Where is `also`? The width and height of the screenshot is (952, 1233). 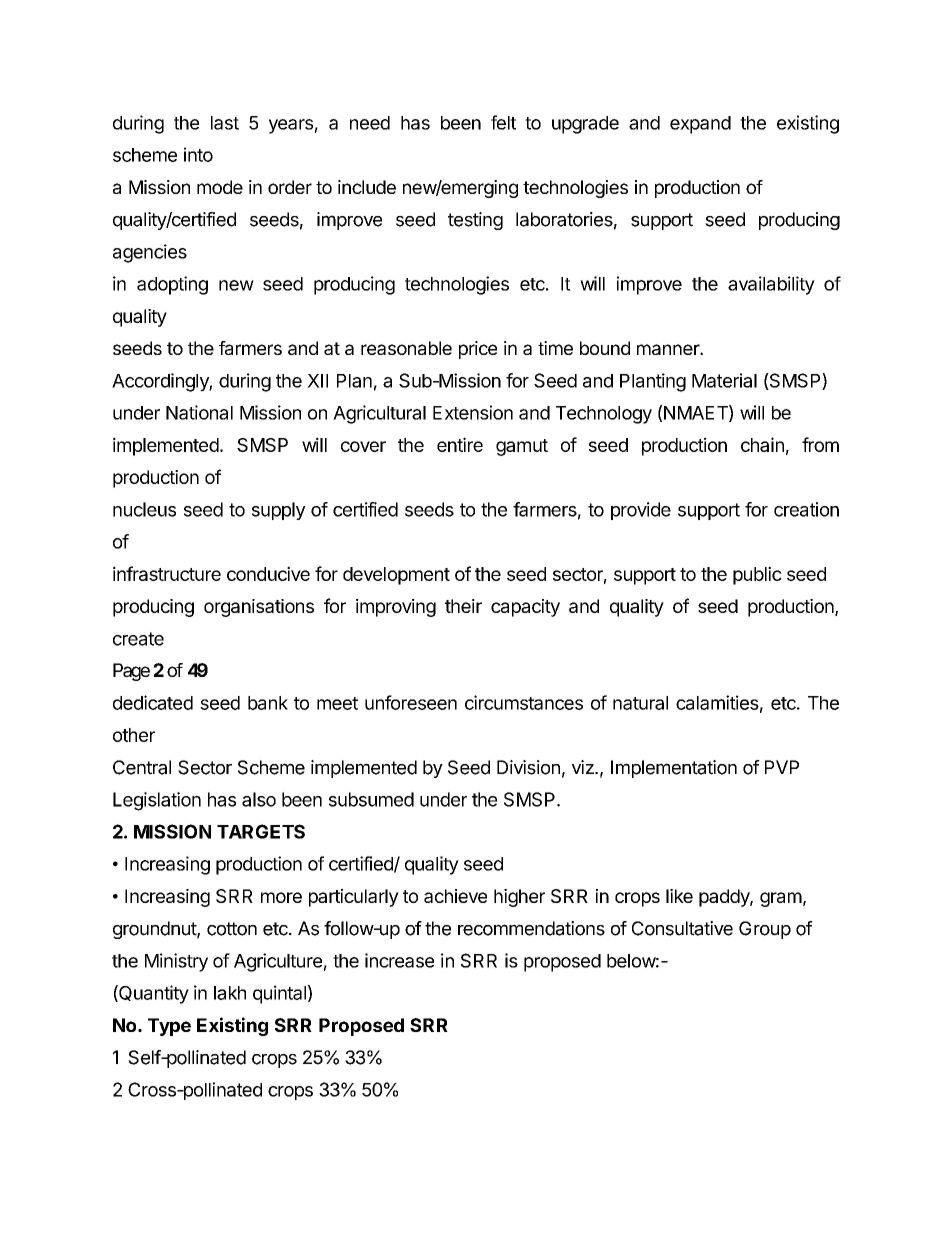 also is located at coordinates (259, 799).
